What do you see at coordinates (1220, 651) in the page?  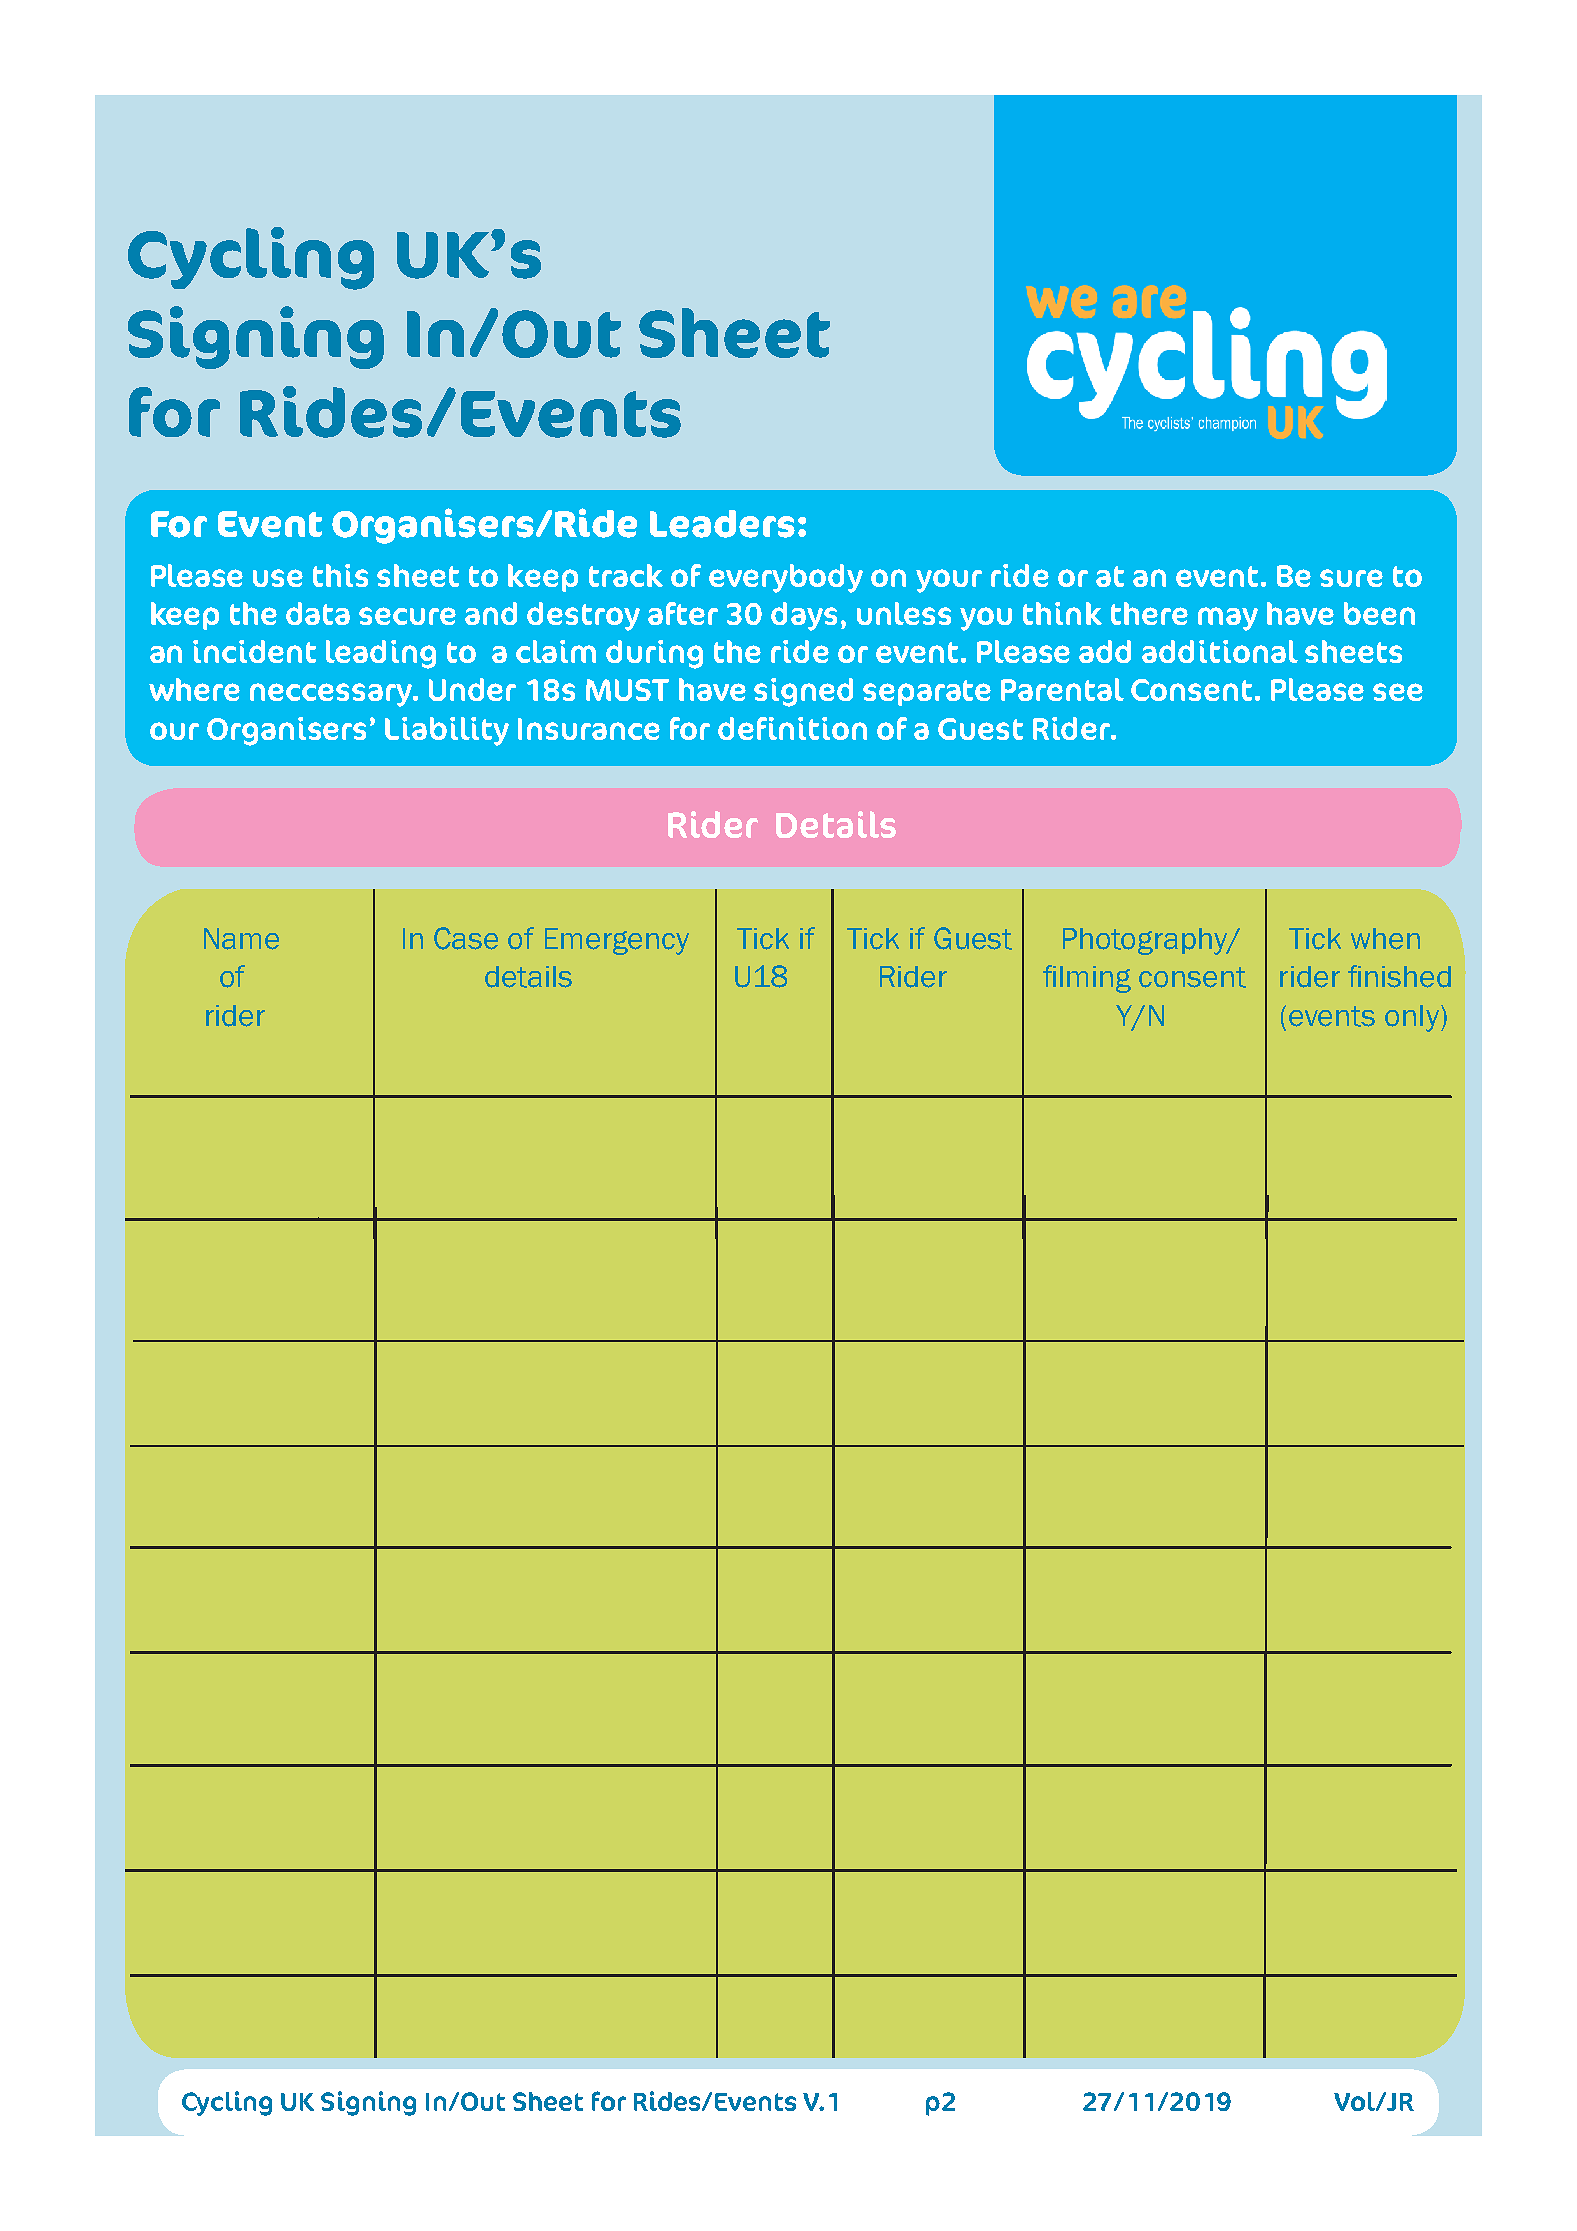 I see `additional` at bounding box center [1220, 651].
